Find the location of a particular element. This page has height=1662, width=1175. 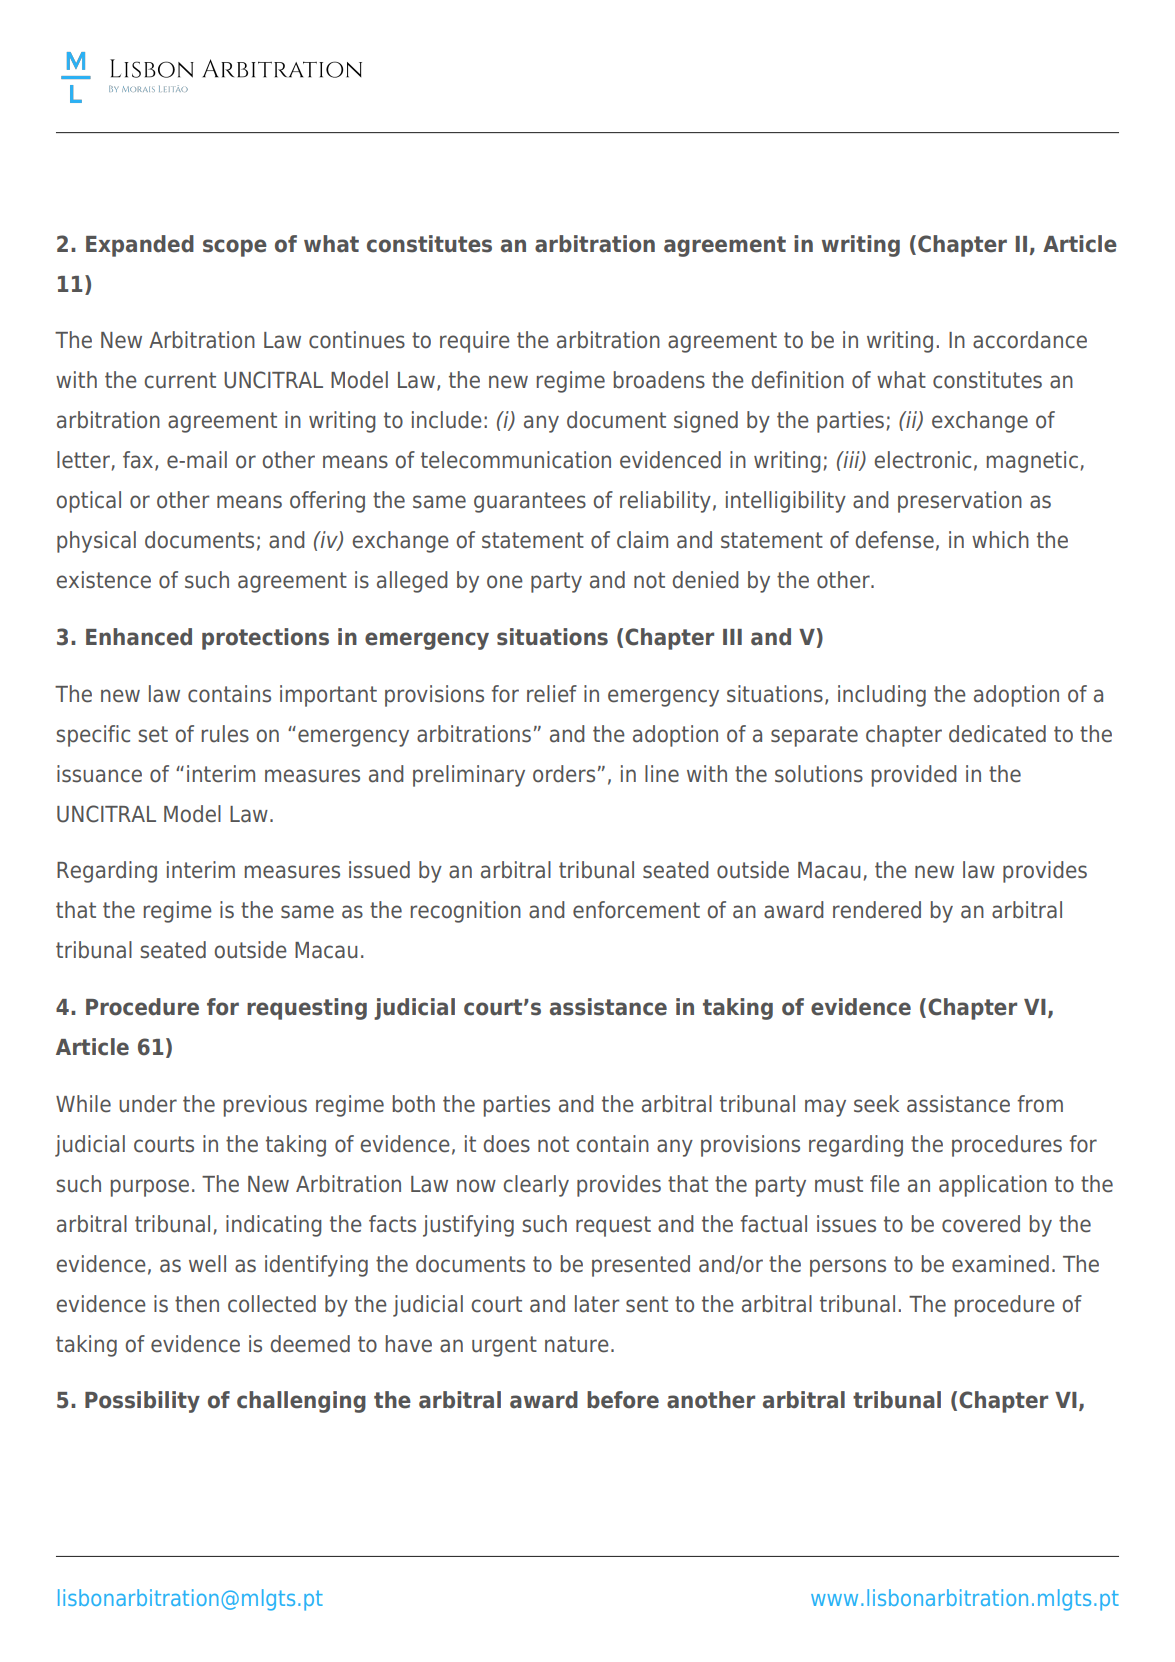

accordance is located at coordinates (1030, 340).
